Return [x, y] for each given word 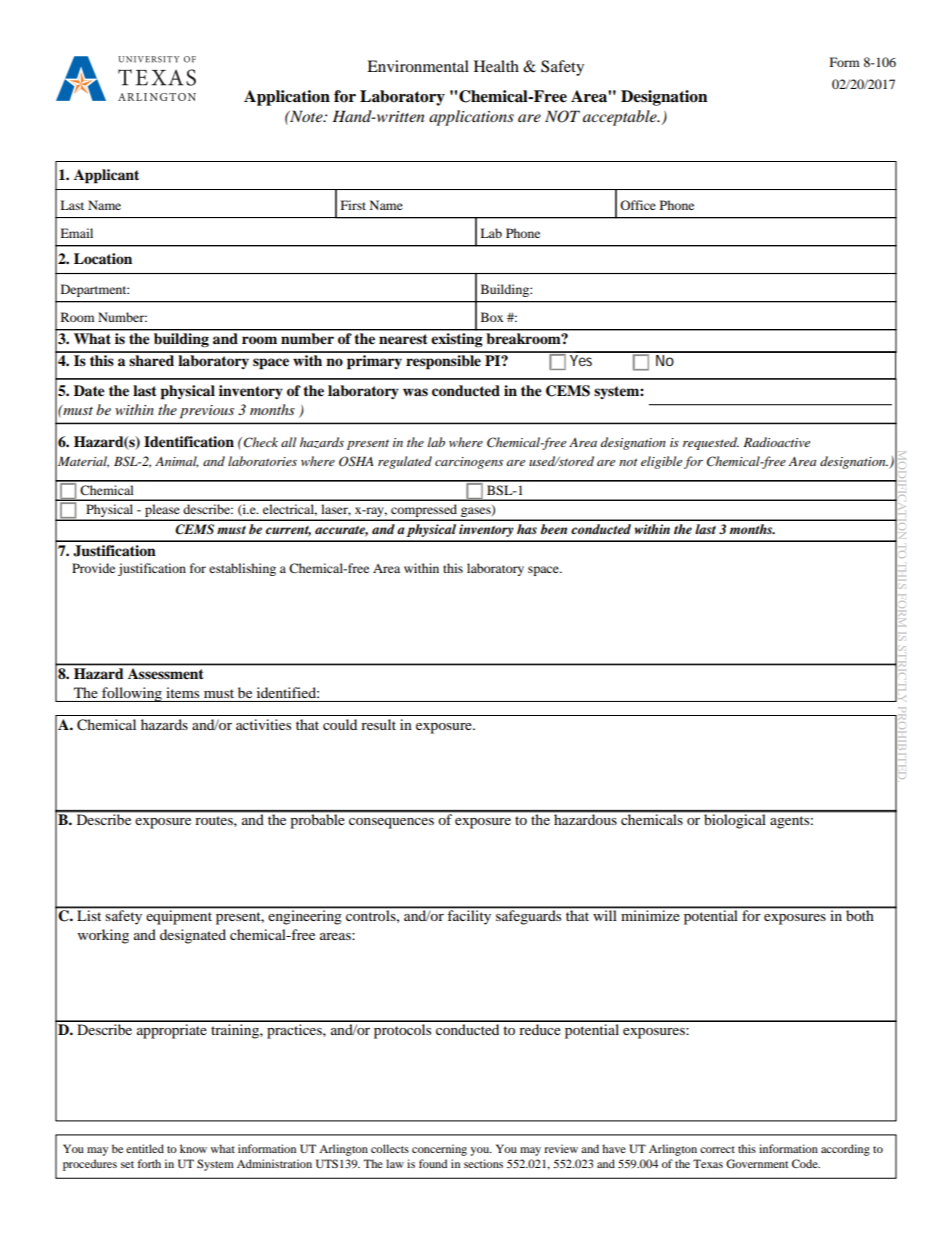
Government [757, 1163]
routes [215, 821]
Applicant [106, 176]
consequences [391, 823]
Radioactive [776, 442]
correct [717, 1149]
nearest [403, 339]
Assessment [165, 674]
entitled [145, 1148]
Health [496, 66]
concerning [439, 1150]
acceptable [621, 118]
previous [207, 412]
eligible [661, 462]
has [527, 529]
